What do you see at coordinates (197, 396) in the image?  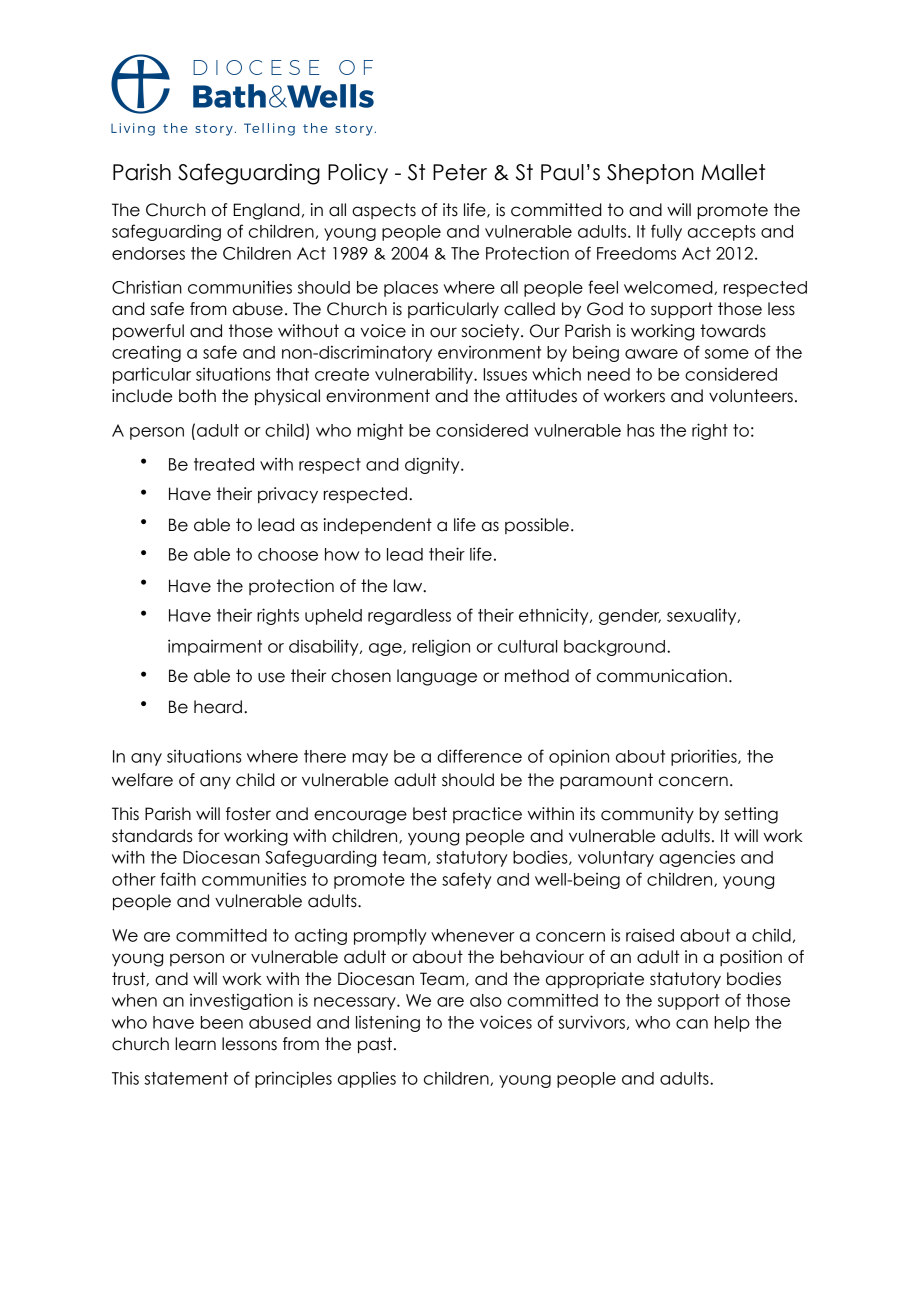 I see `both` at bounding box center [197, 396].
